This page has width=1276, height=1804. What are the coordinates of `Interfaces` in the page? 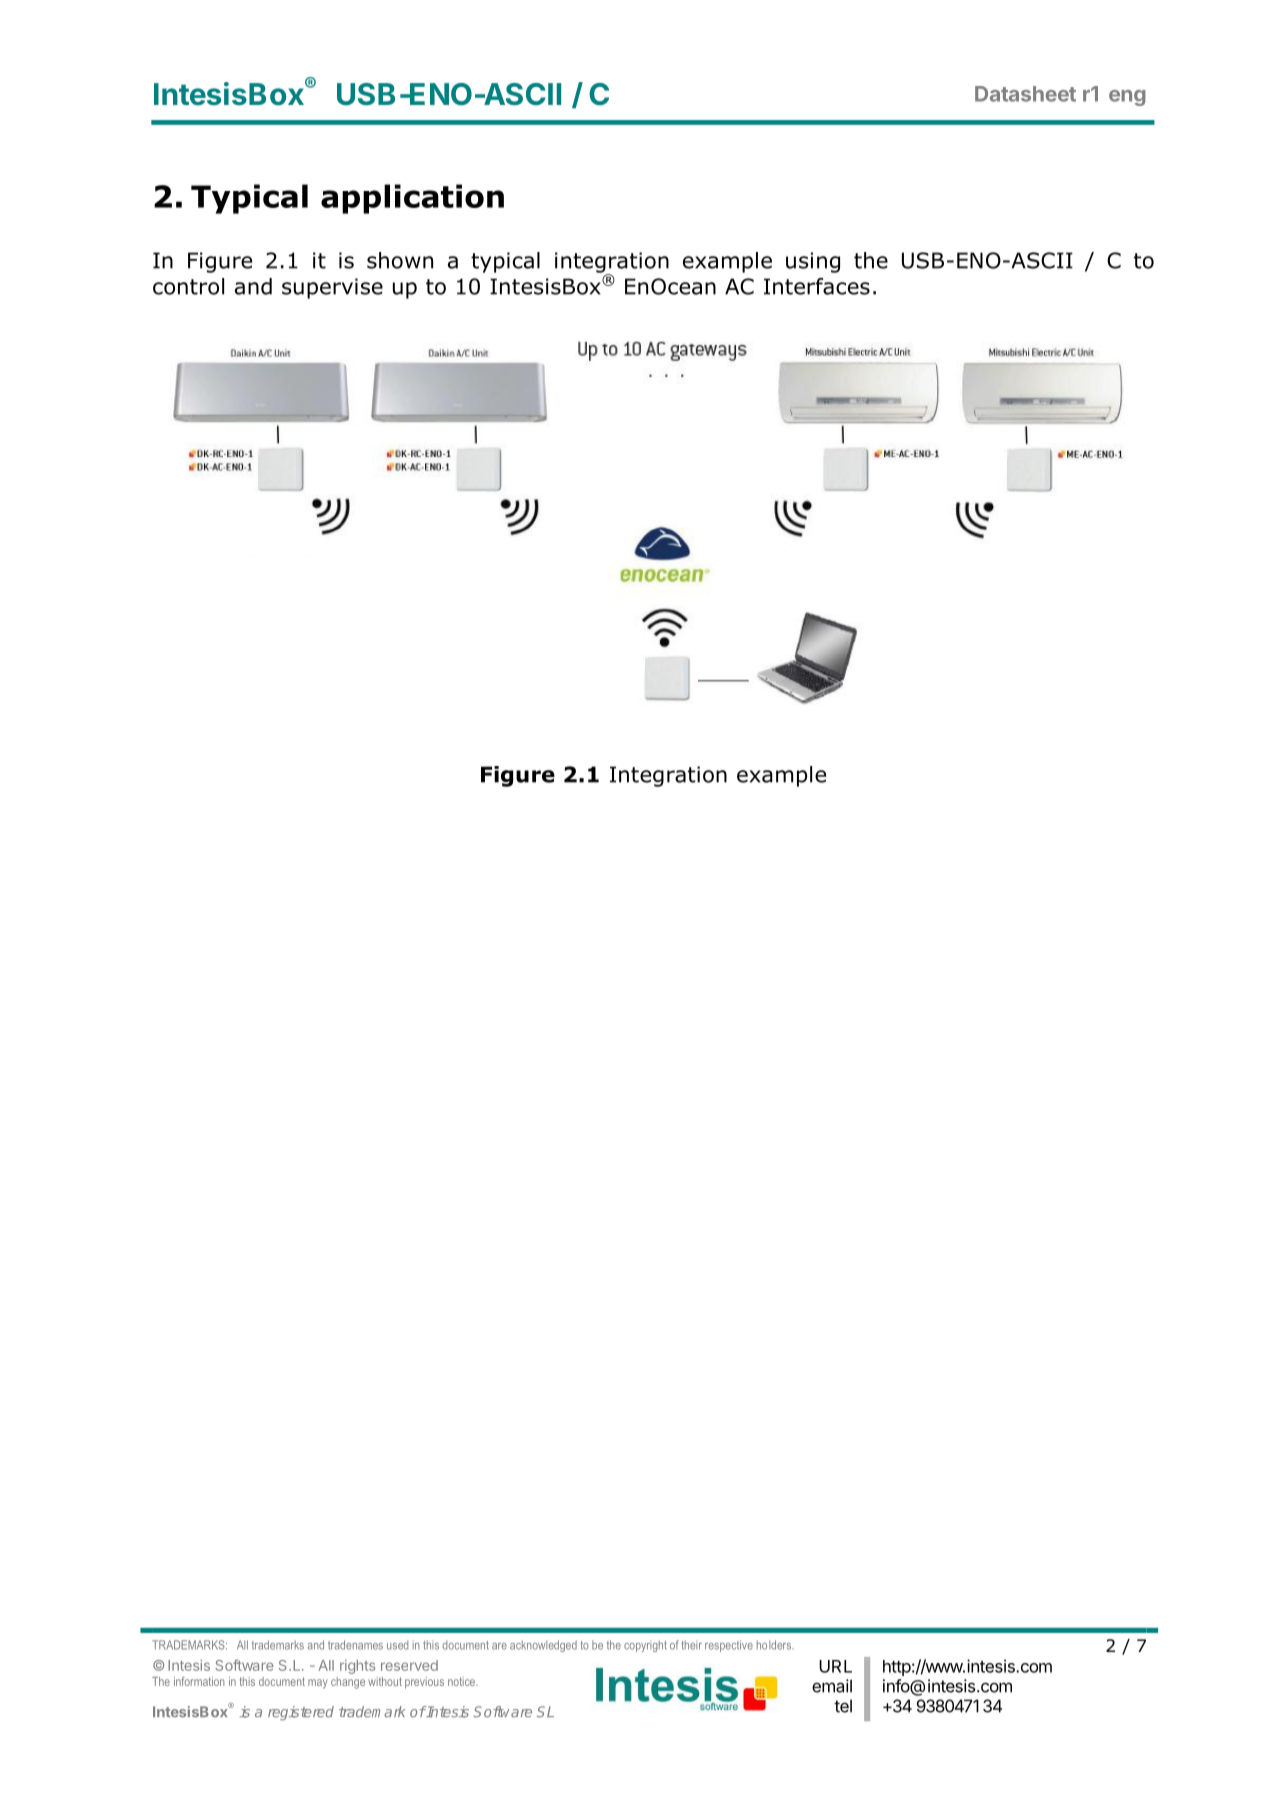 It's located at (817, 286).
